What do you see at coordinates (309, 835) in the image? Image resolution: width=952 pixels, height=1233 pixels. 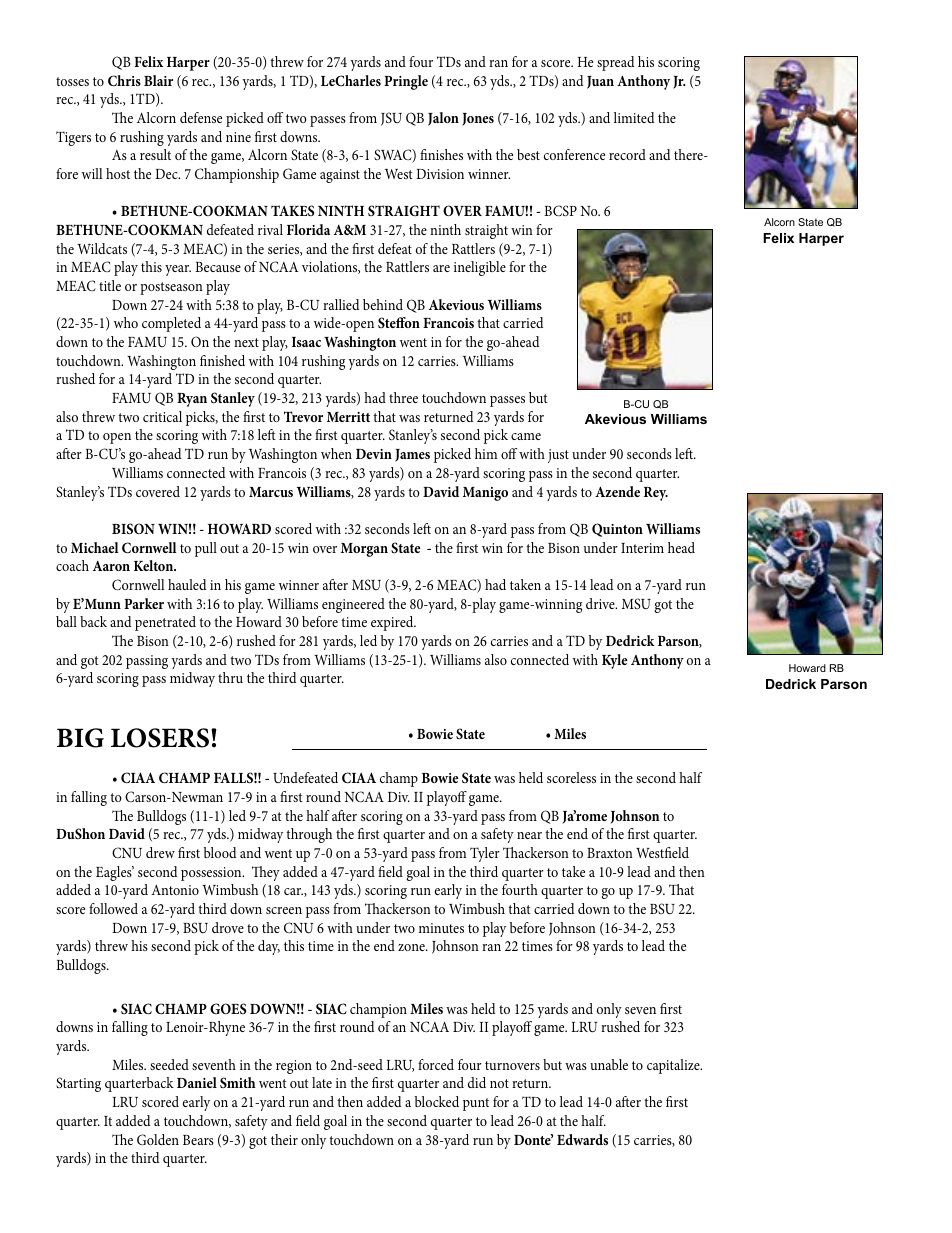 I see `through` at bounding box center [309, 835].
